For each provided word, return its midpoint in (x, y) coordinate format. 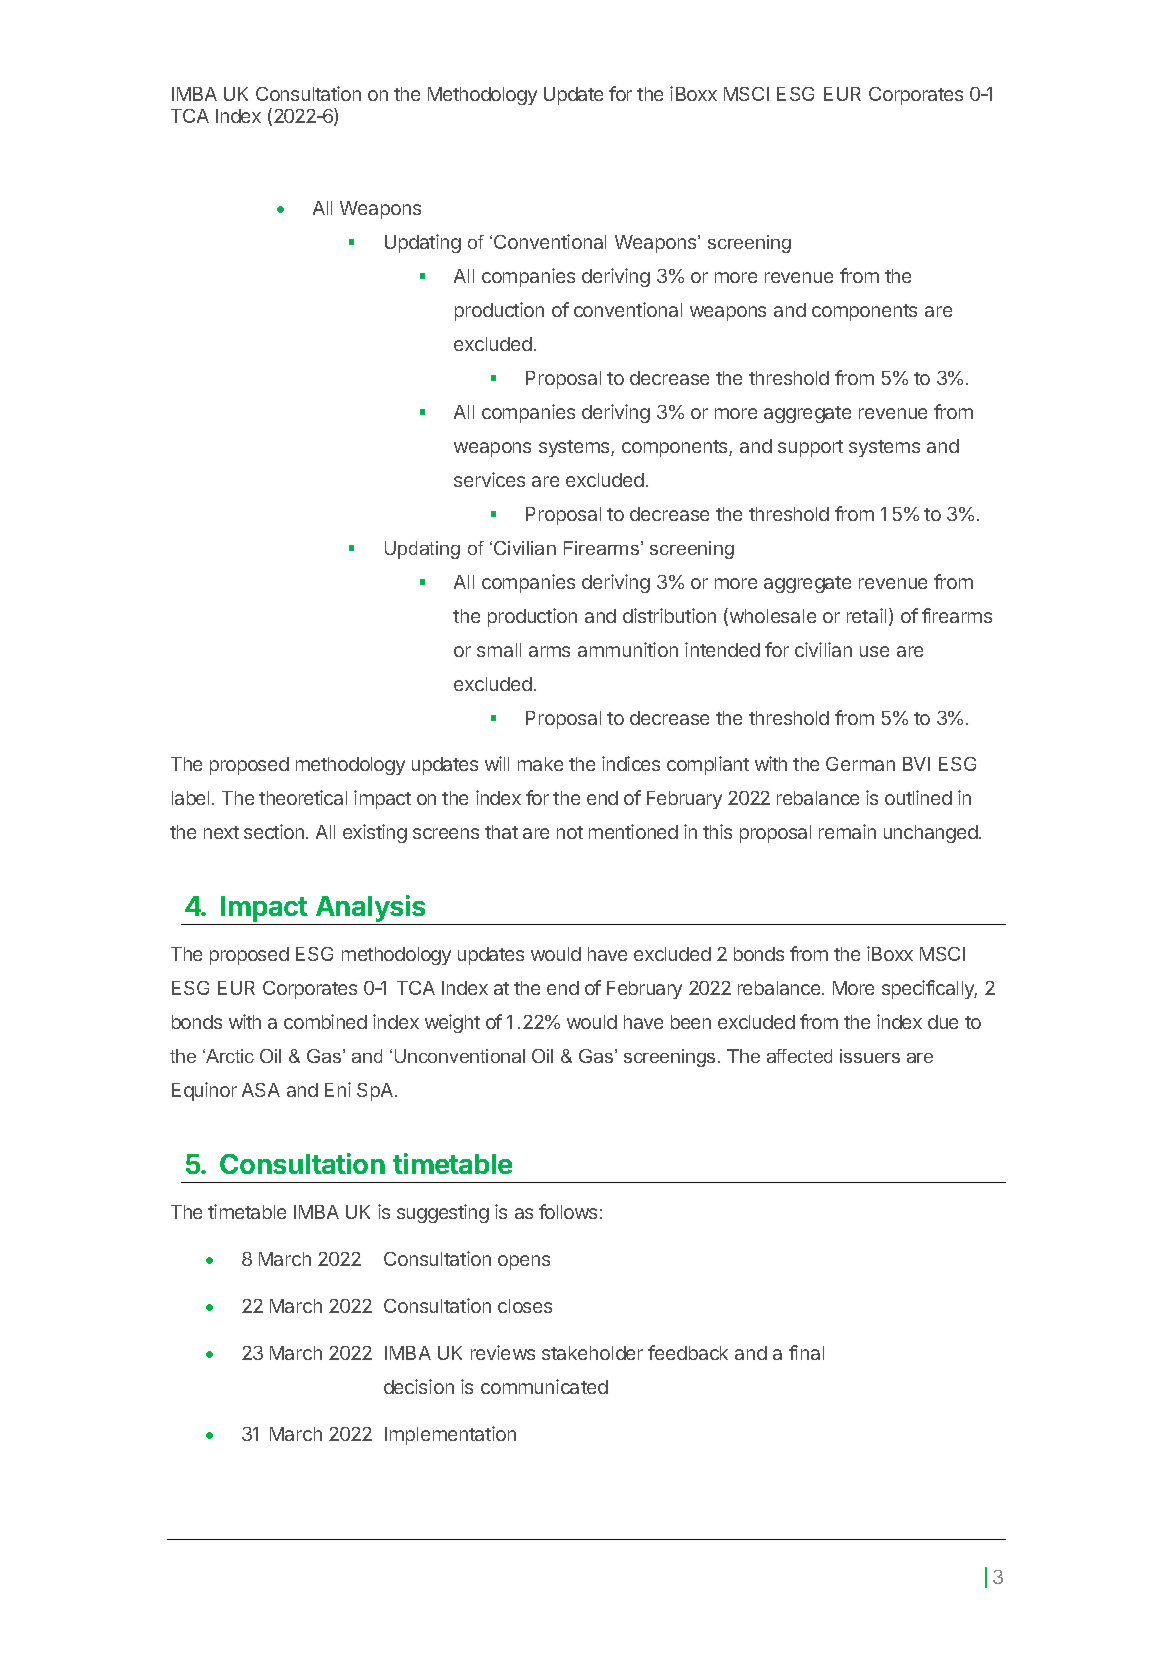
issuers (870, 1056)
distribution (669, 615)
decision (419, 1386)
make (540, 764)
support (810, 448)
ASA (261, 1090)
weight (452, 1023)
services (489, 479)
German (860, 764)
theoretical (303, 797)
